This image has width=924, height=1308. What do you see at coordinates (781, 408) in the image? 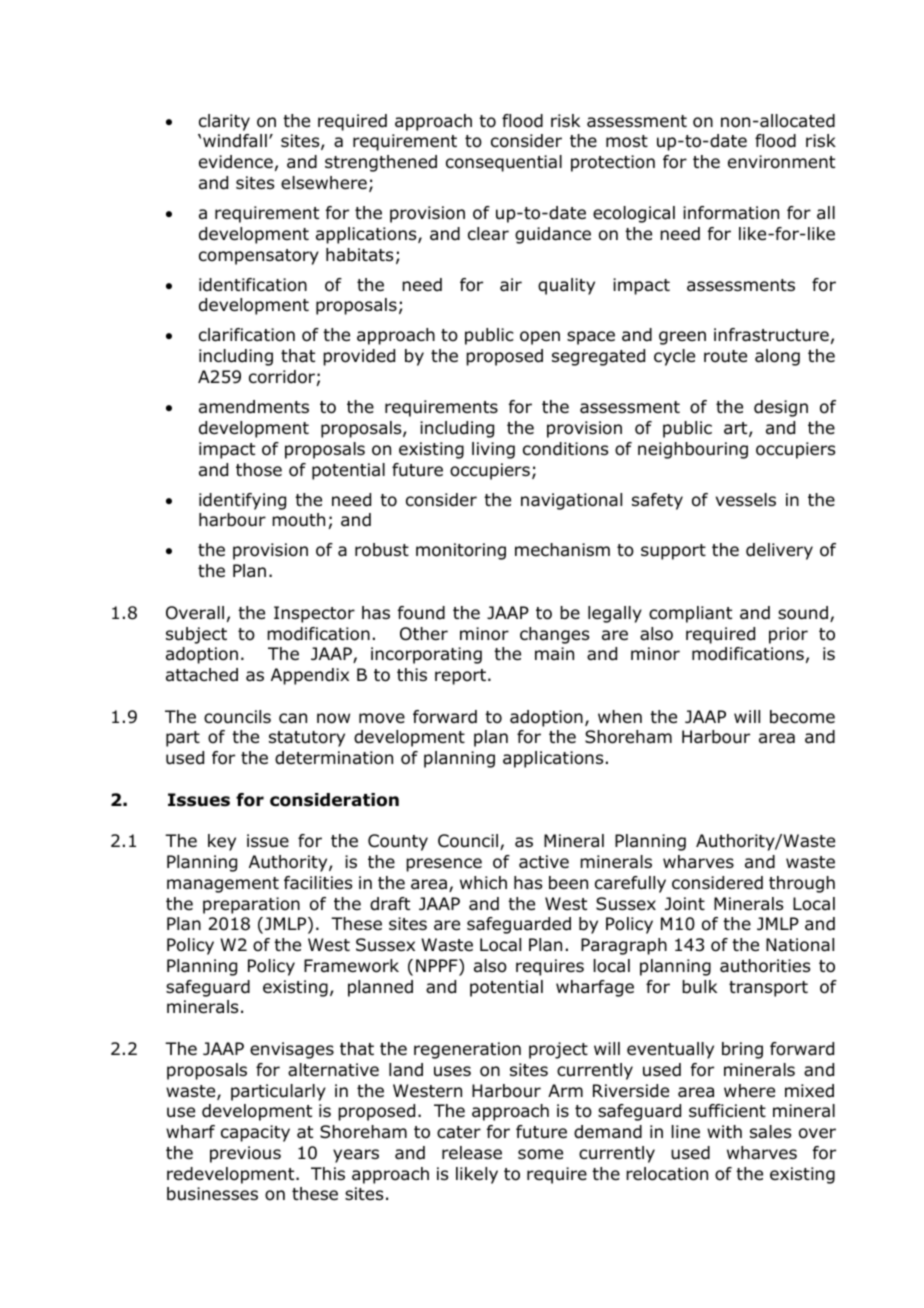
I see `design` at bounding box center [781, 408].
